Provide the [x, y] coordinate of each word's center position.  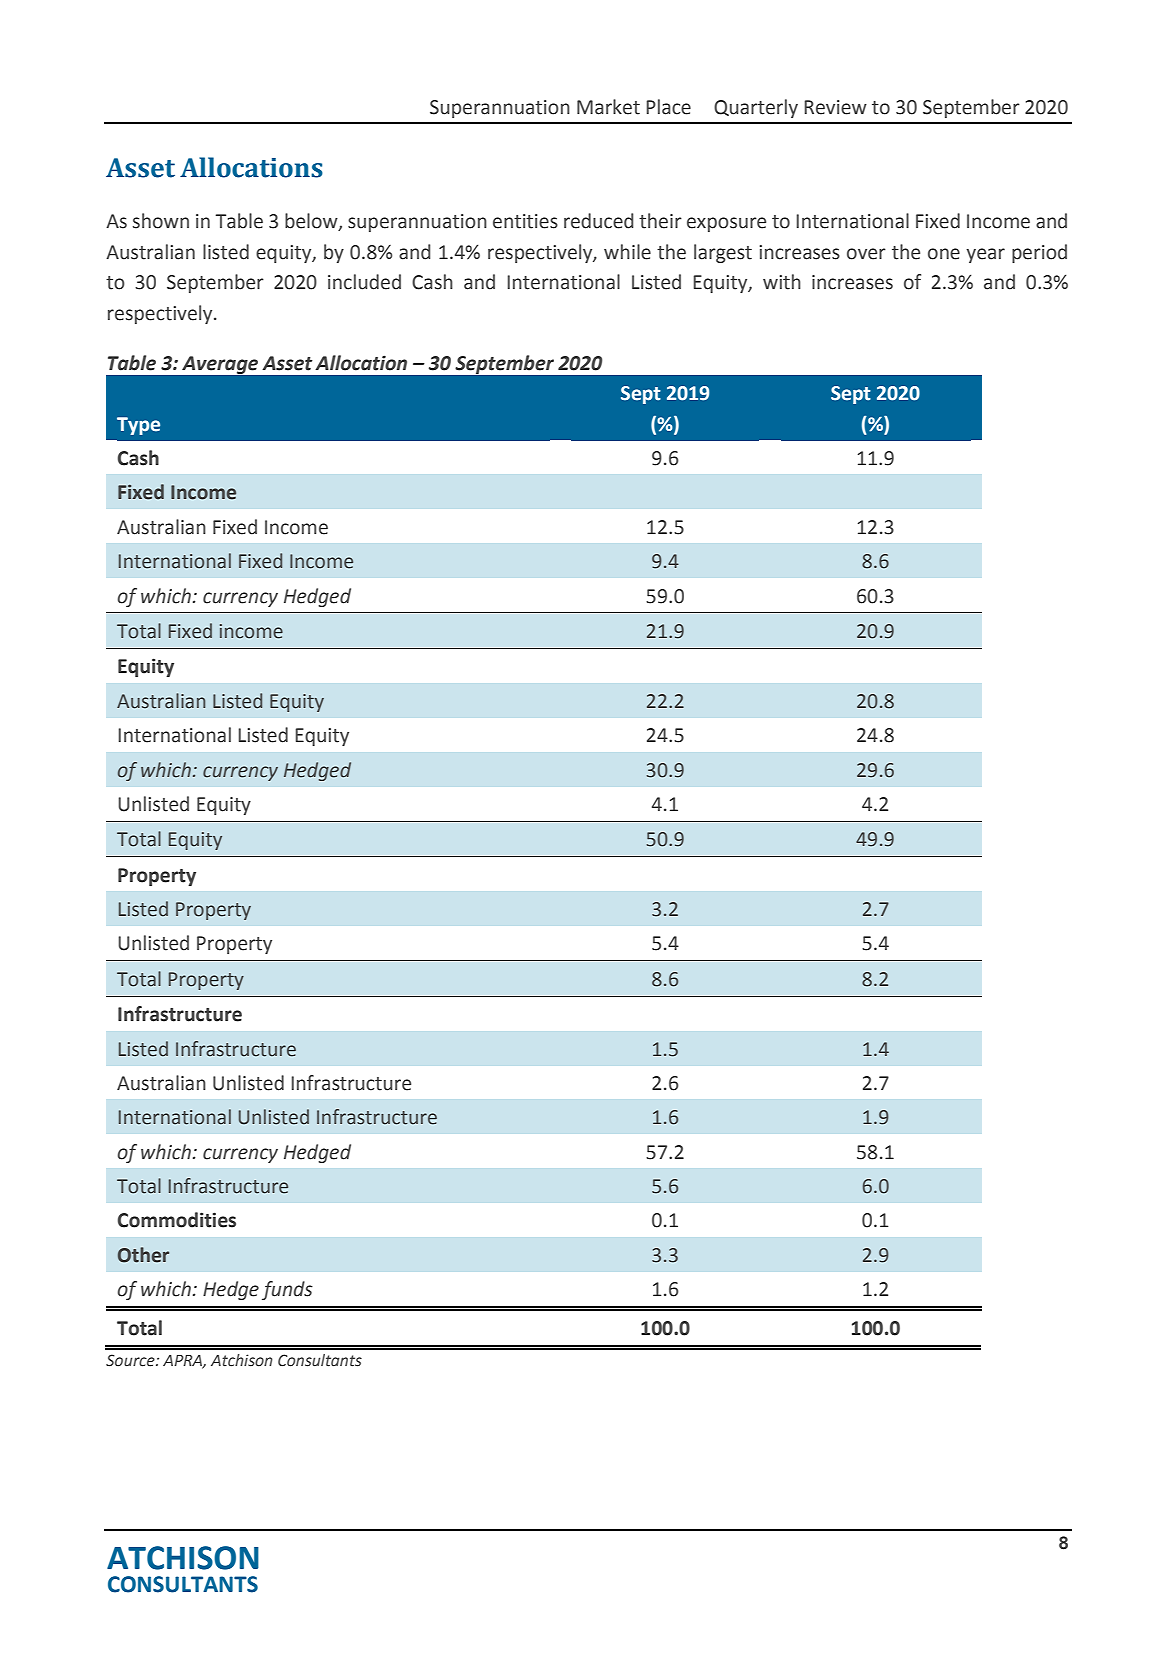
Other [143, 1255]
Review [835, 107]
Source [131, 1360]
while [627, 252]
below [312, 222]
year [985, 255]
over [866, 254]
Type [138, 426]
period [1039, 253]
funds [287, 1290]
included [364, 282]
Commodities [177, 1220]
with [782, 282]
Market [608, 107]
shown [161, 221]
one [944, 254]
